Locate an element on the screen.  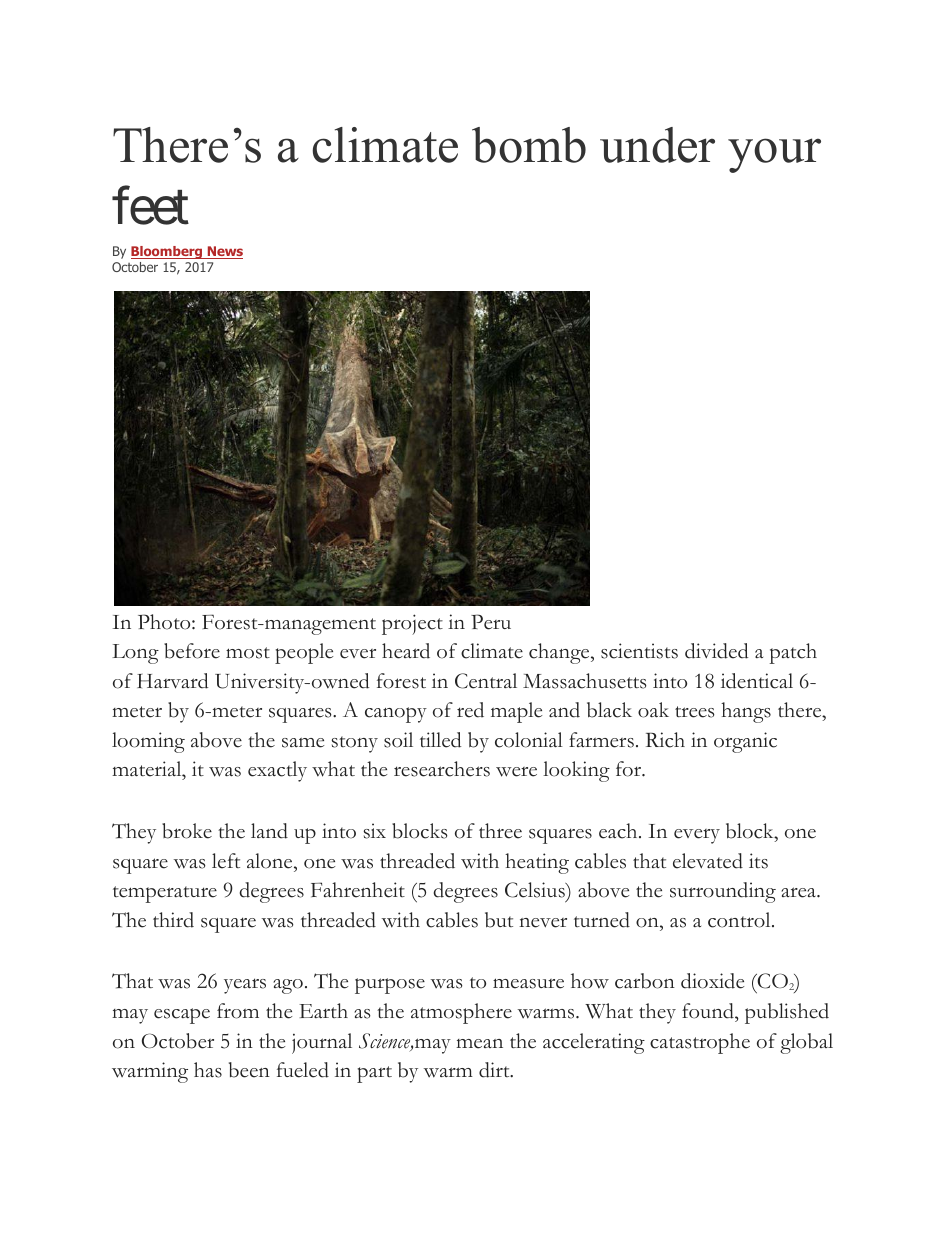
has is located at coordinates (208, 1070).
